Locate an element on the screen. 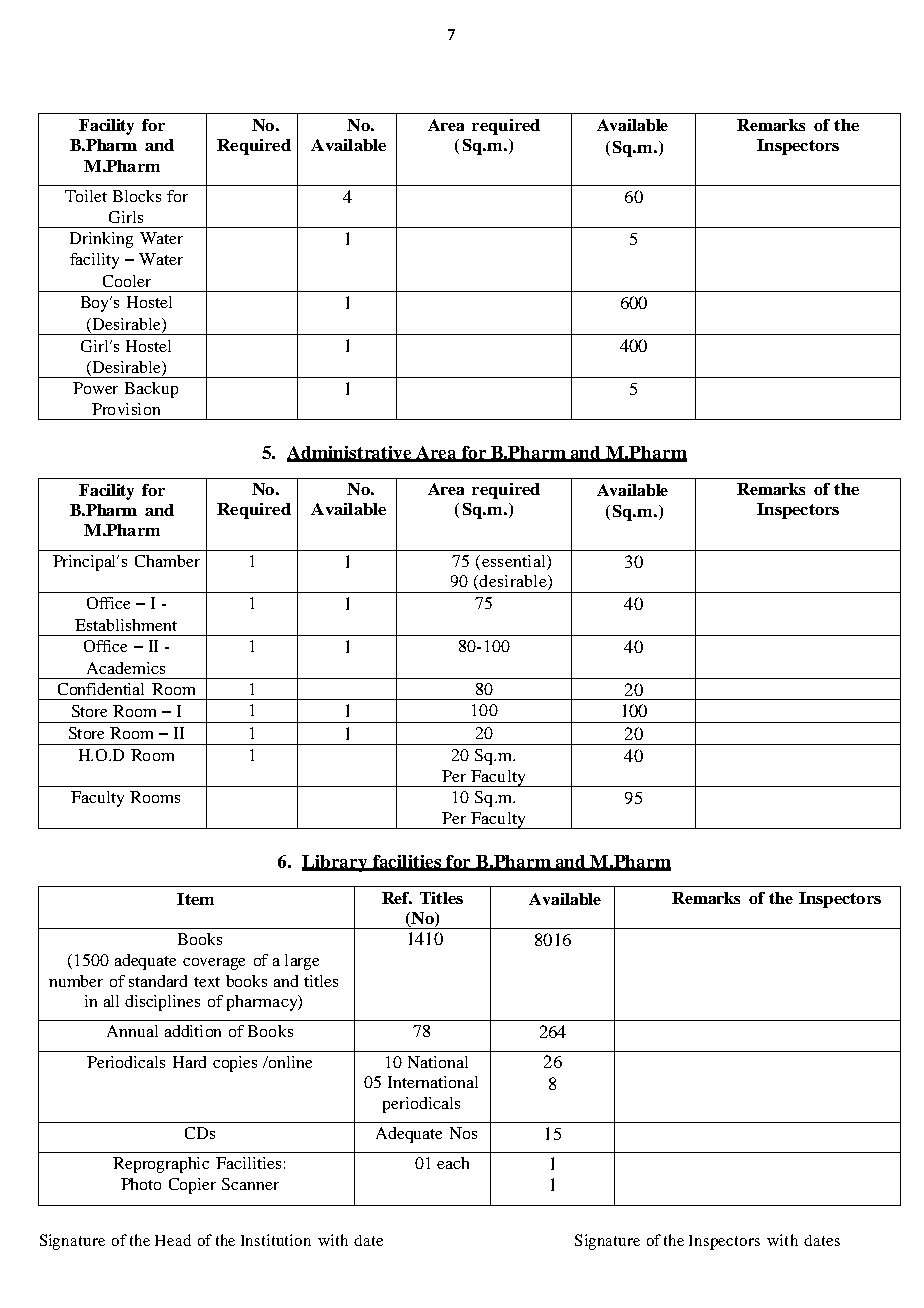 The width and height of the screenshot is (924, 1308). Photo is located at coordinates (141, 1184).
